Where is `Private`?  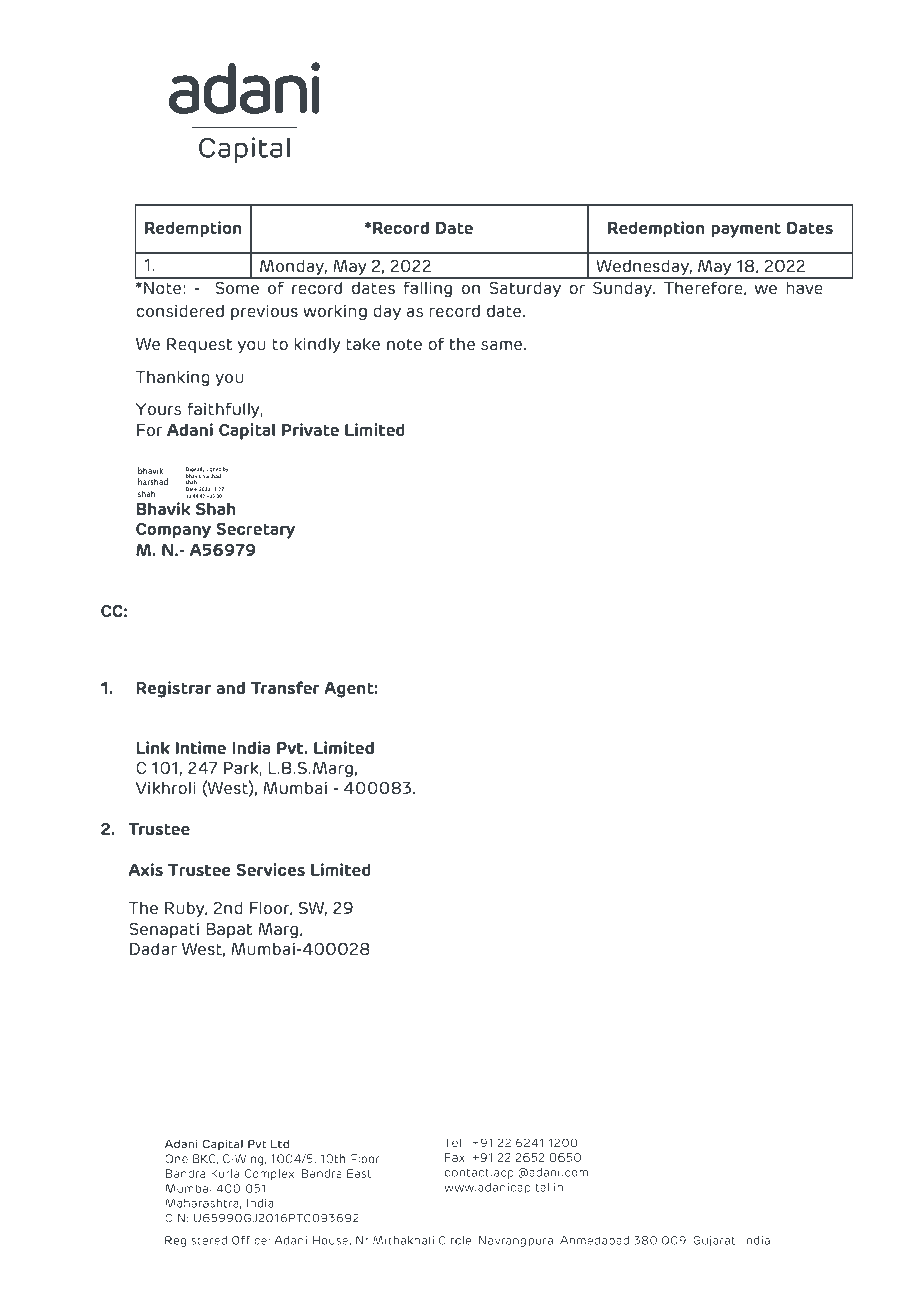 Private is located at coordinates (310, 429).
